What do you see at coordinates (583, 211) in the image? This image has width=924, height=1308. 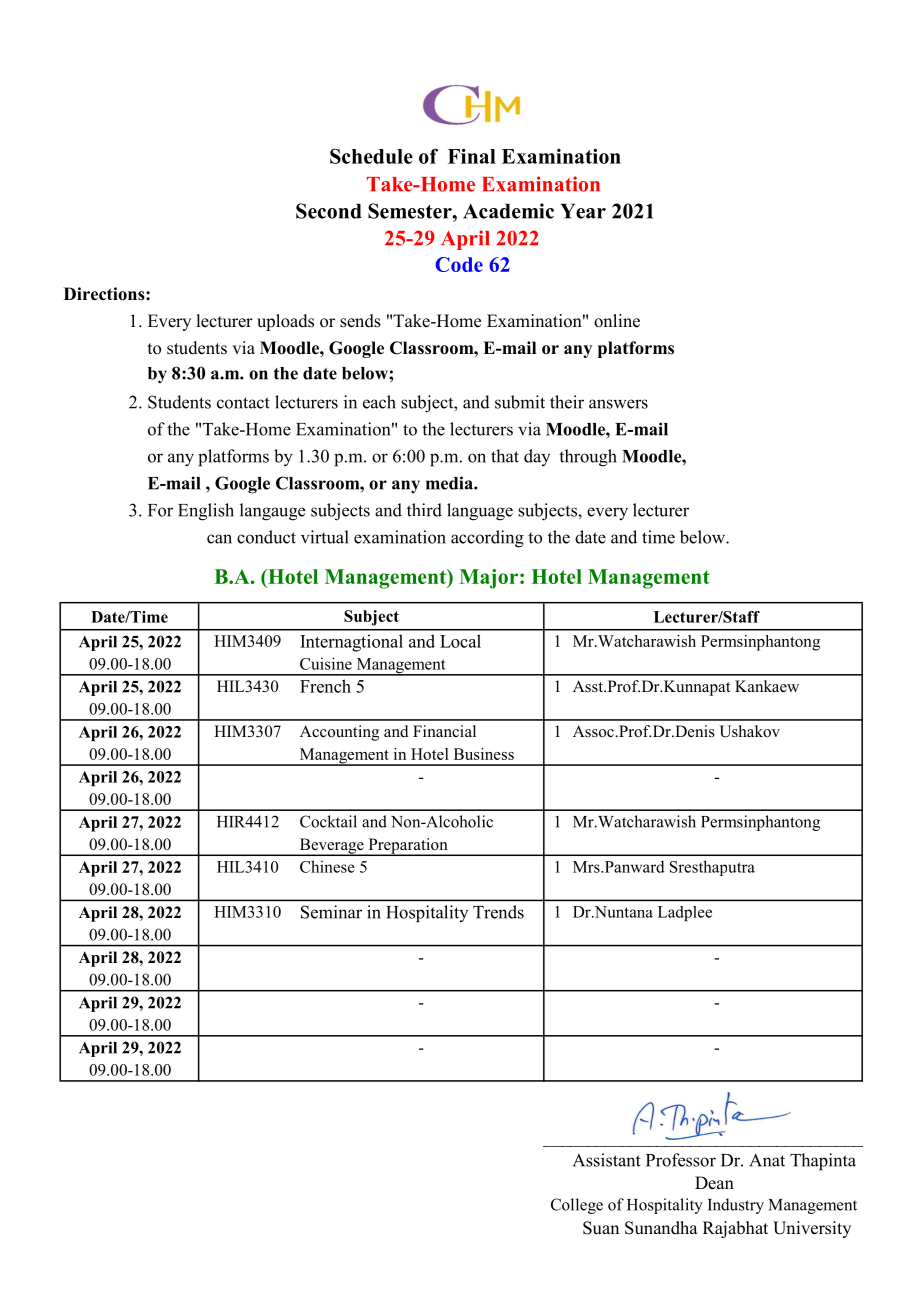 I see `Year` at bounding box center [583, 211].
